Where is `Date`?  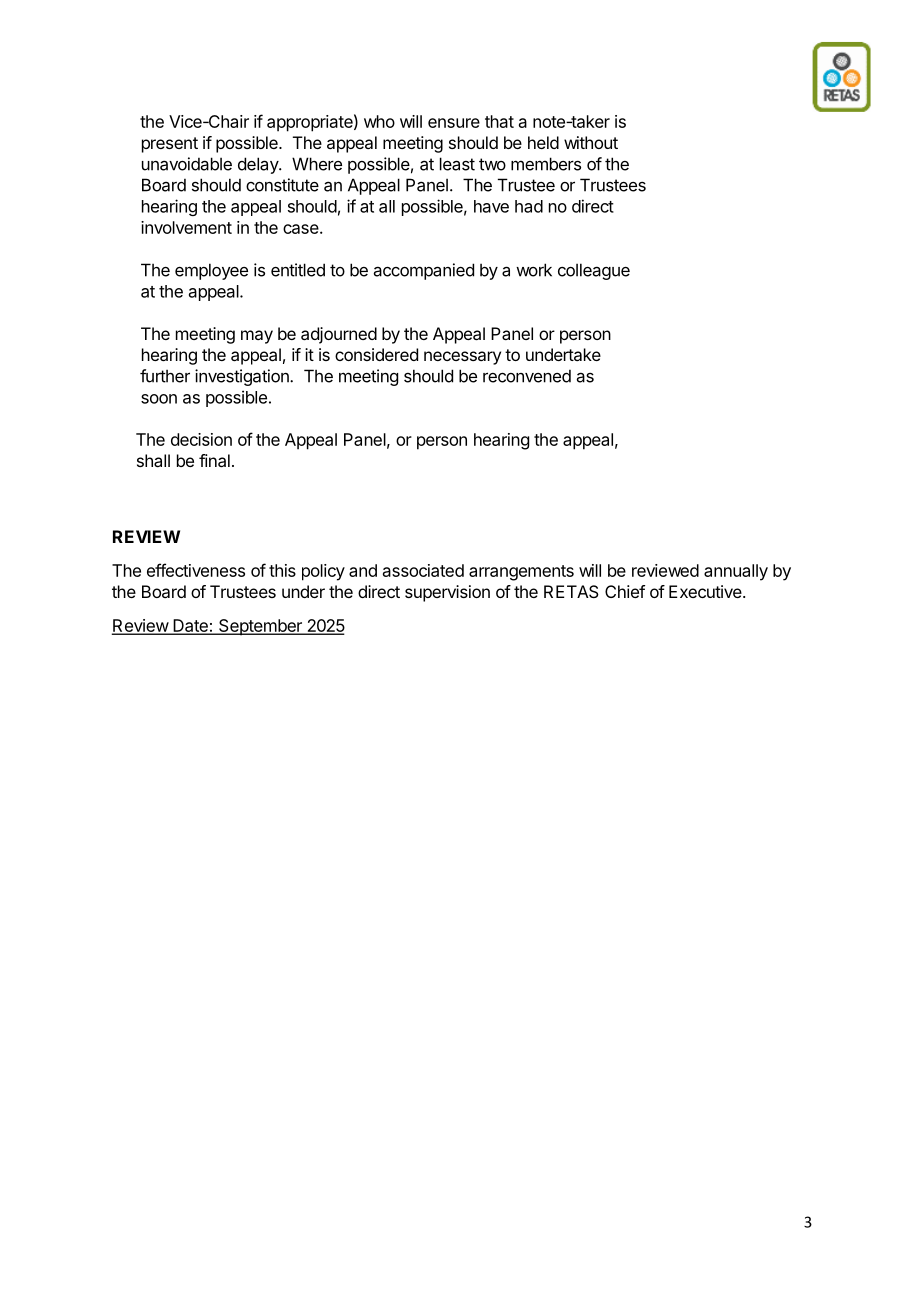
Date is located at coordinates (190, 626).
